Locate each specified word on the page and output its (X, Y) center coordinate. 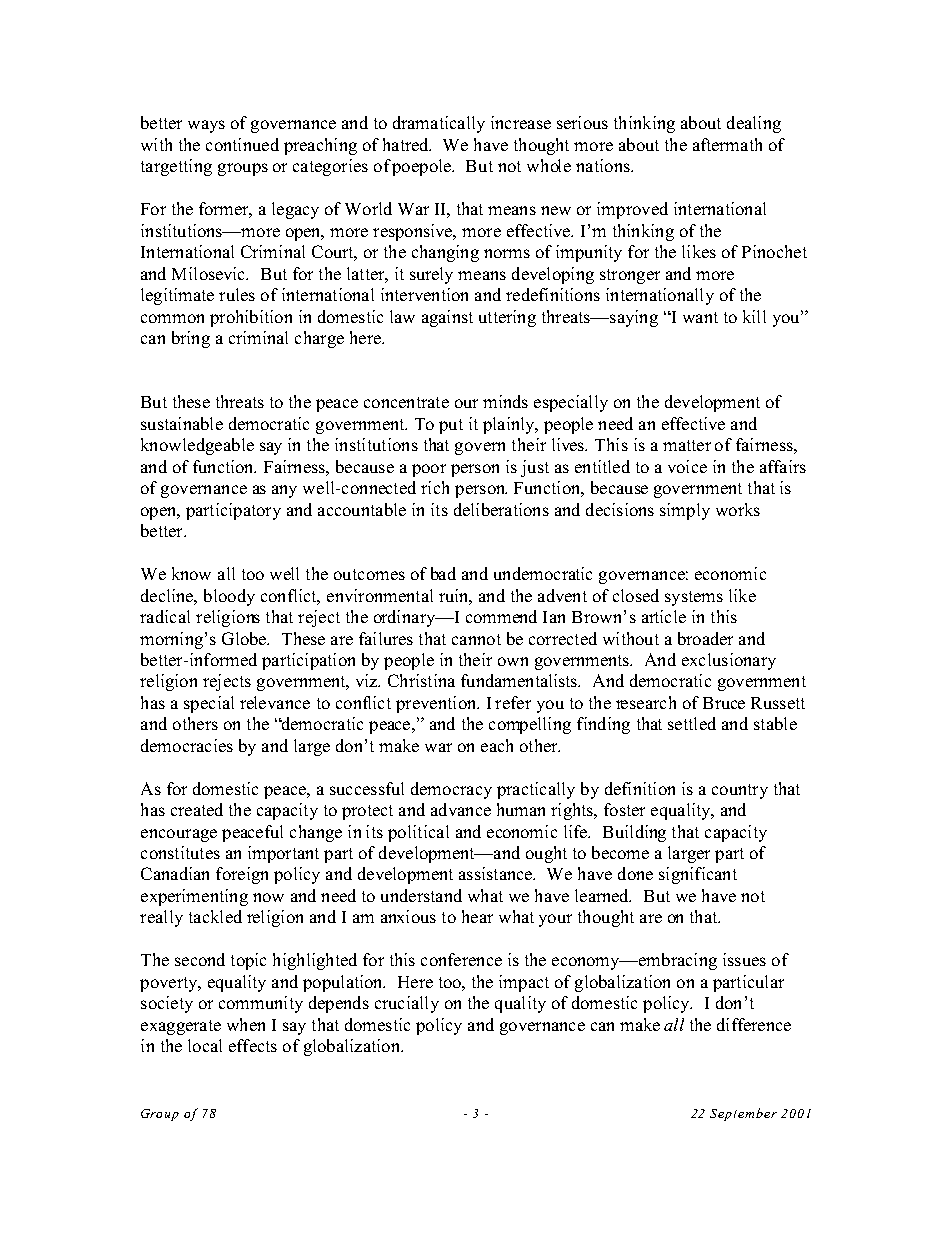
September (743, 1114)
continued (242, 144)
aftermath (727, 144)
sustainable (182, 423)
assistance (497, 873)
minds (505, 401)
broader (705, 638)
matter (687, 445)
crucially (407, 1004)
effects (253, 1045)
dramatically (439, 124)
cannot (476, 639)
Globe (245, 638)
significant (698, 875)
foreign (242, 875)
